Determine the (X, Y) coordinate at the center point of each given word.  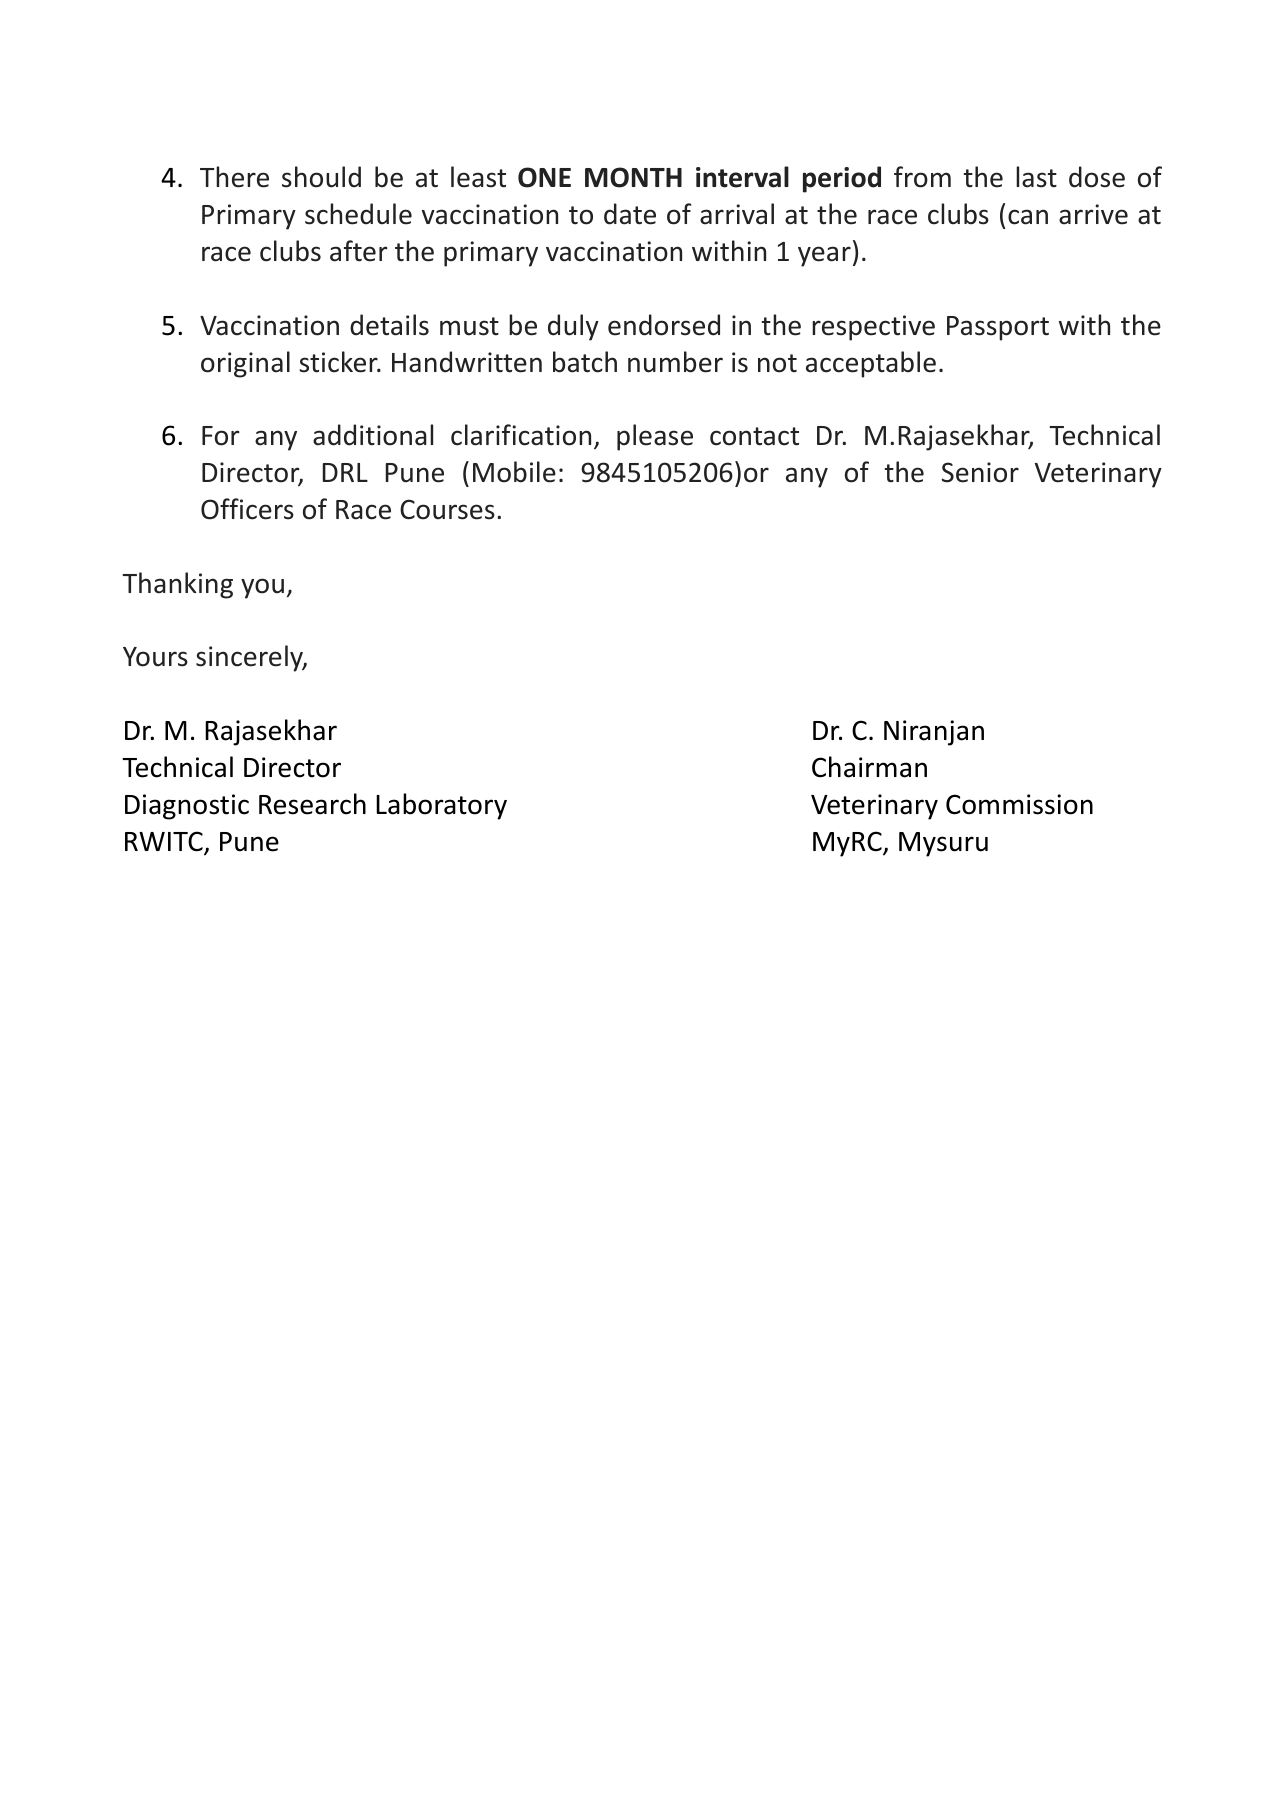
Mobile (514, 472)
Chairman (869, 767)
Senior (980, 472)
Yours (155, 657)
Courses (447, 509)
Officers (247, 509)
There (234, 177)
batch (585, 362)
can (1028, 217)
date (630, 214)
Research (312, 804)
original (245, 364)
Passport (998, 328)
